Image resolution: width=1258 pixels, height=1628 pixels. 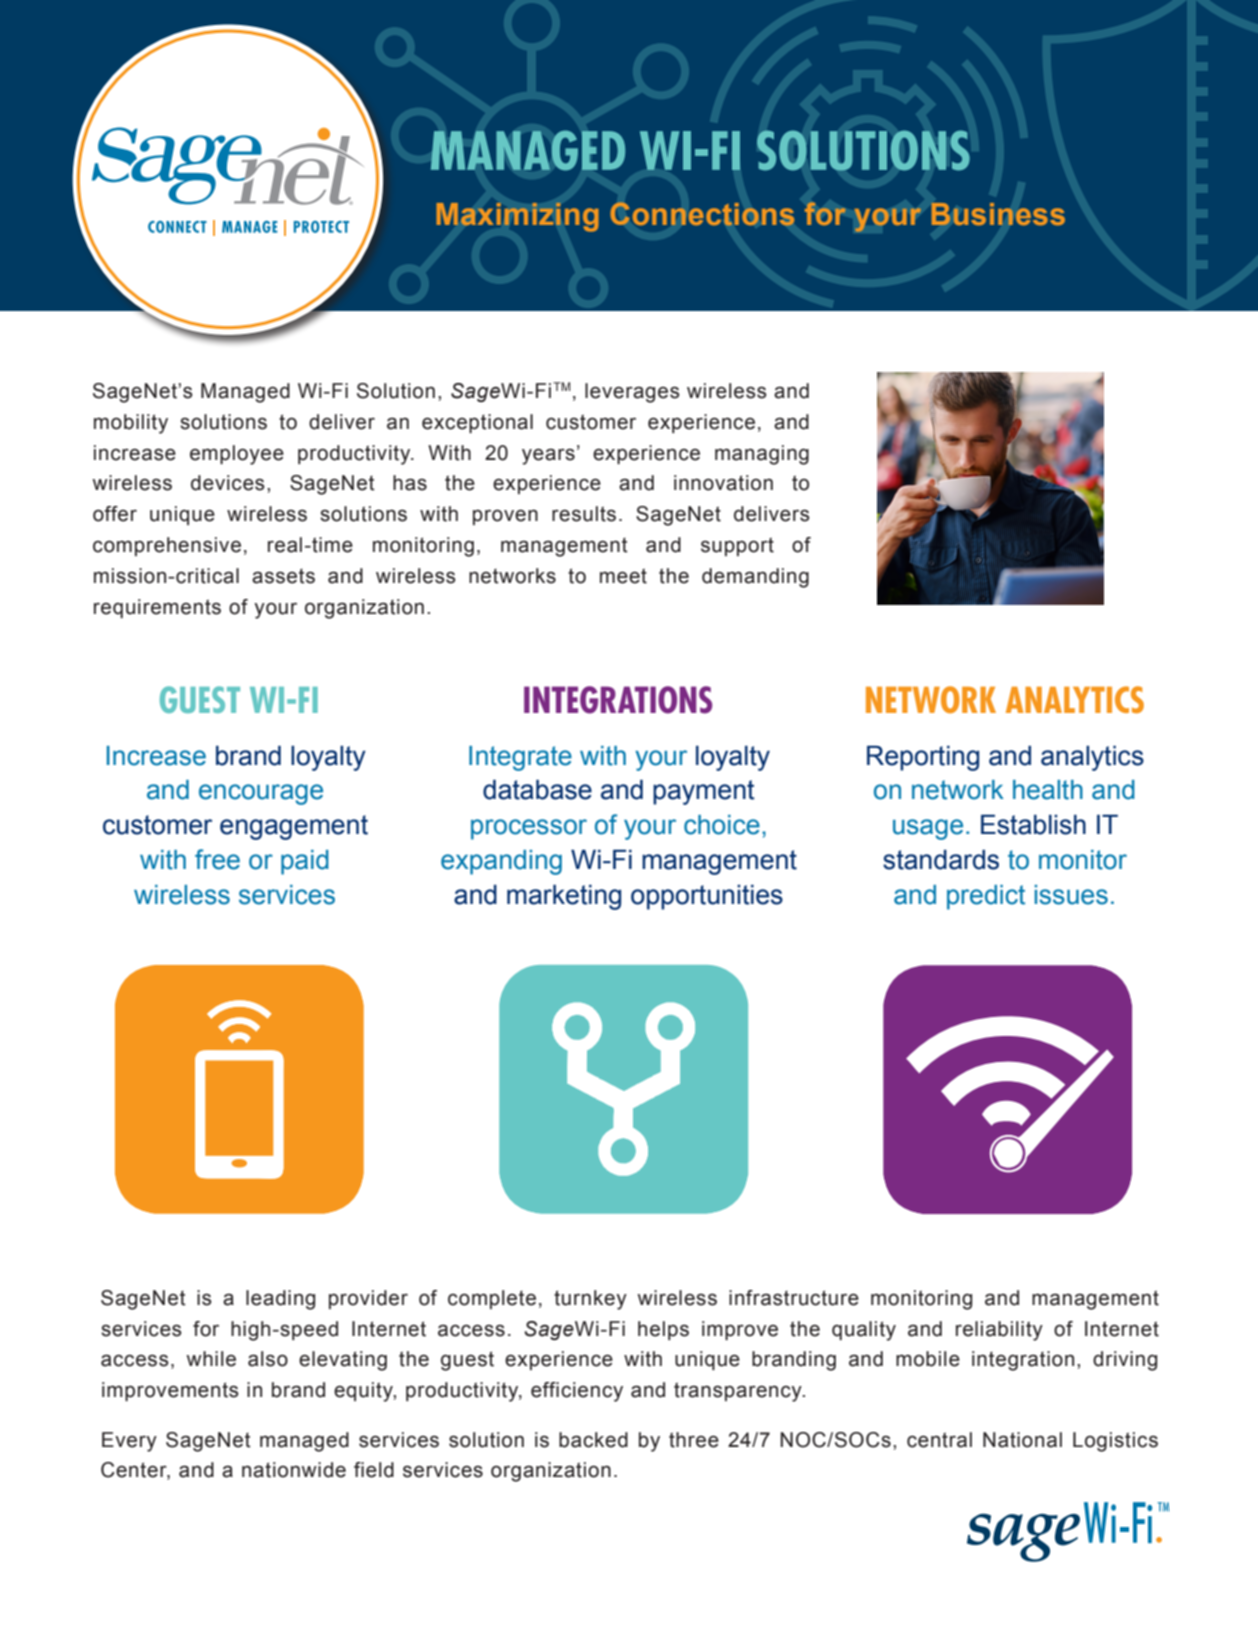 I want to click on demanding, so click(x=755, y=578).
